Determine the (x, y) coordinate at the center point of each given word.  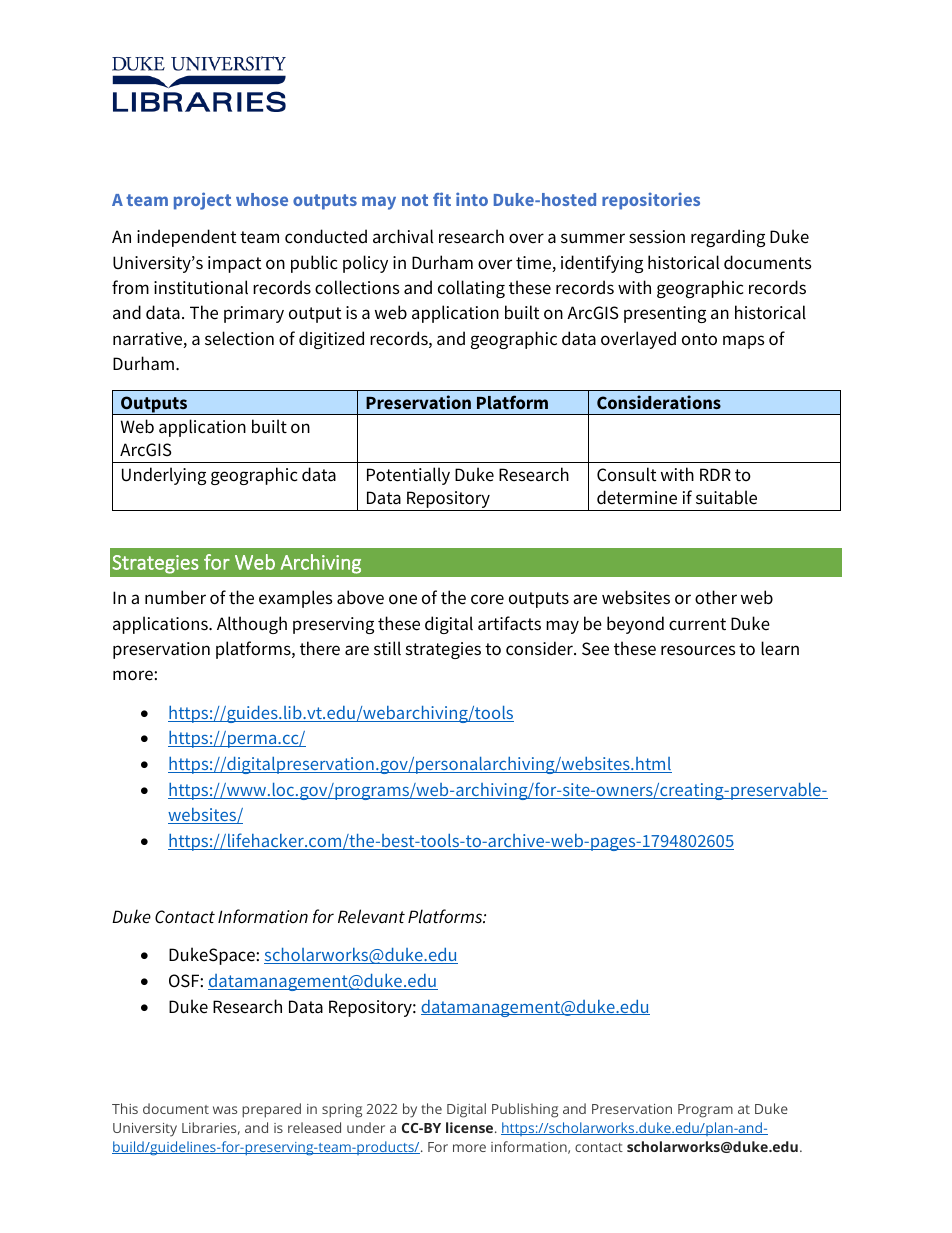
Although (252, 625)
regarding (728, 238)
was (225, 1110)
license (471, 1127)
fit (442, 199)
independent (187, 238)
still (387, 648)
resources (698, 650)
